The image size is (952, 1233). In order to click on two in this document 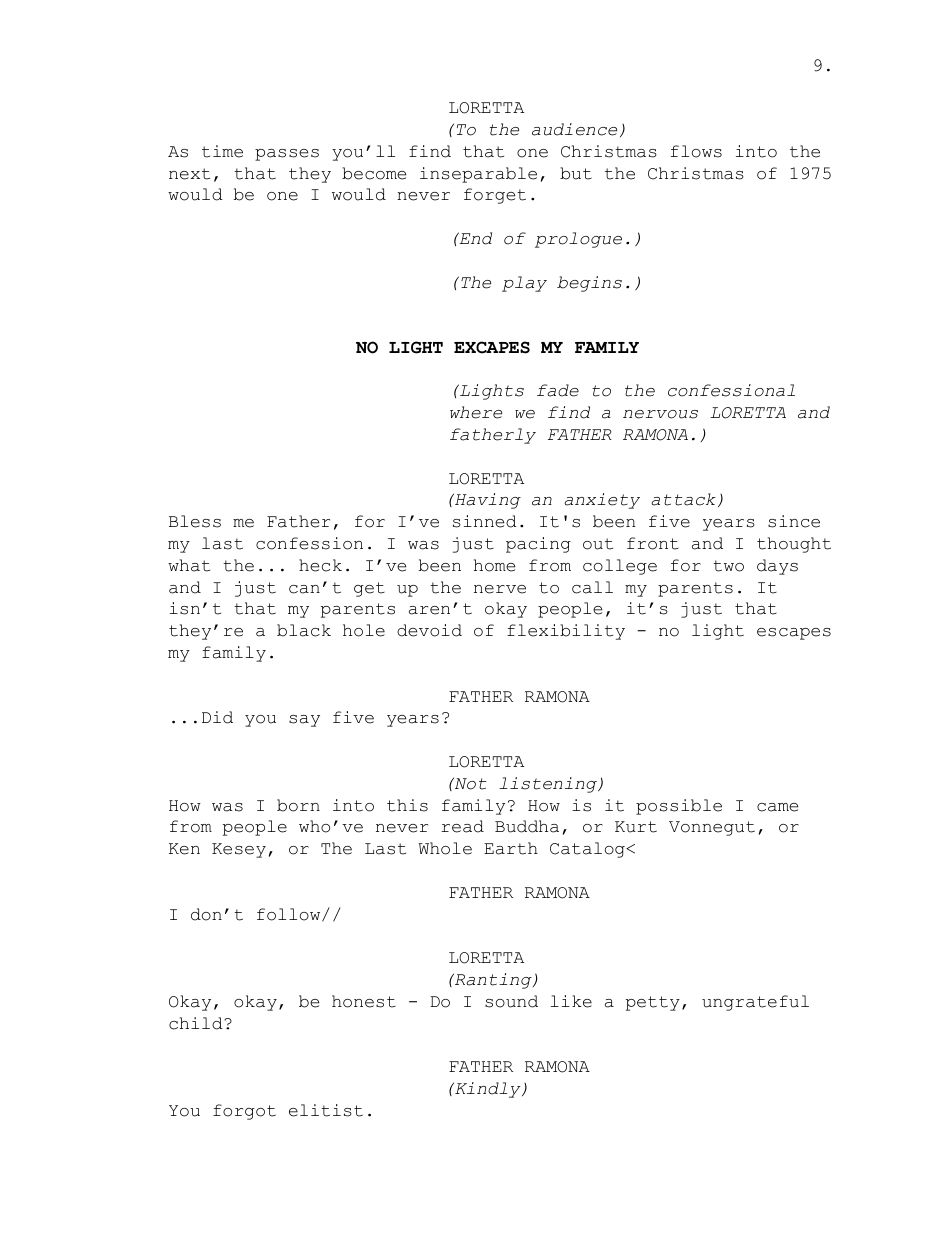, I will do `click(728, 566)`.
